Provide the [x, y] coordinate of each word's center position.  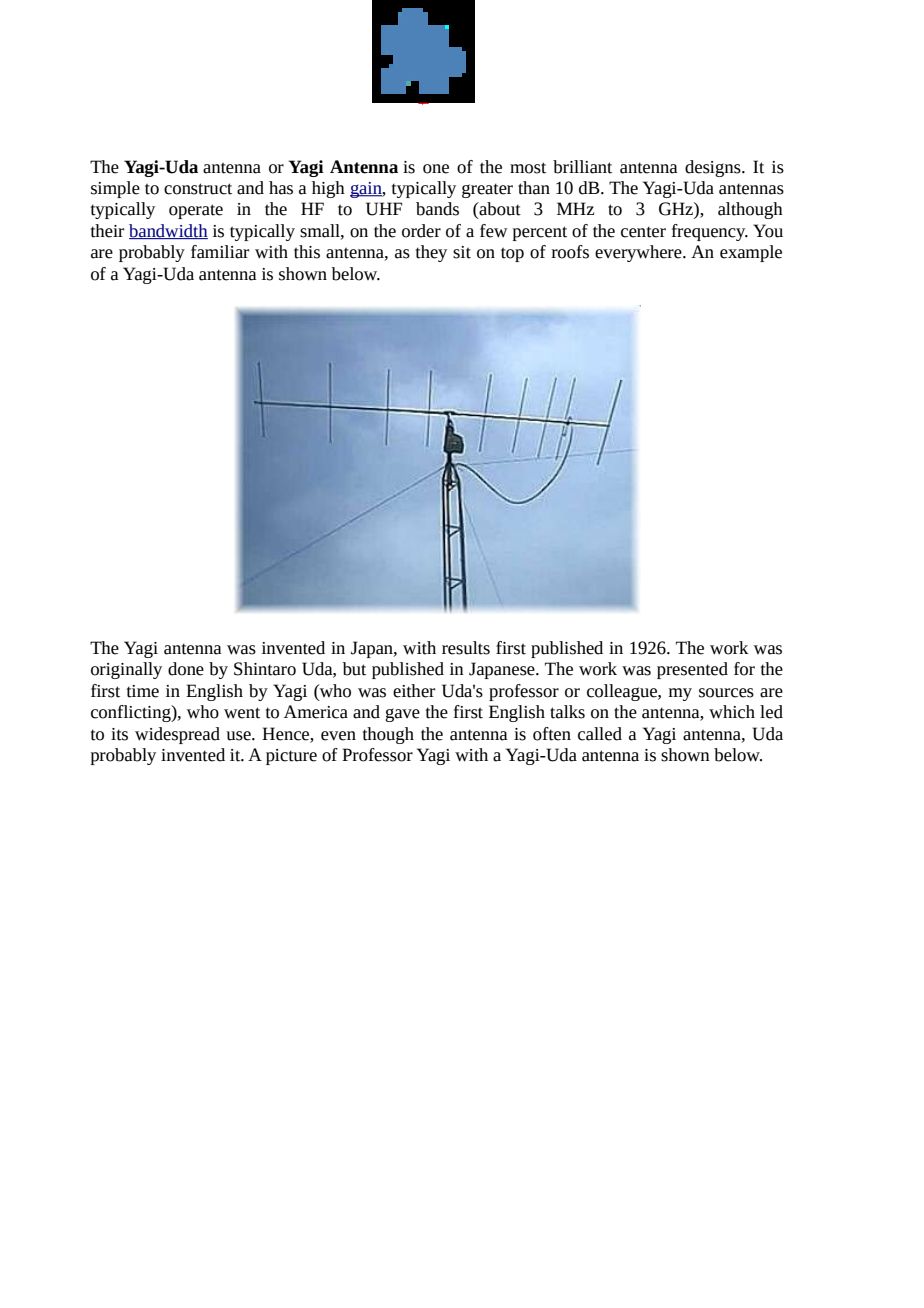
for [744, 669]
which [732, 712]
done [186, 669]
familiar [220, 252]
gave [402, 715]
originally [126, 670]
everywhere [639, 253]
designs [714, 168]
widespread [177, 735]
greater [487, 190]
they [431, 253]
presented [692, 670]
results [466, 648]
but [354, 669]
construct [198, 189]
